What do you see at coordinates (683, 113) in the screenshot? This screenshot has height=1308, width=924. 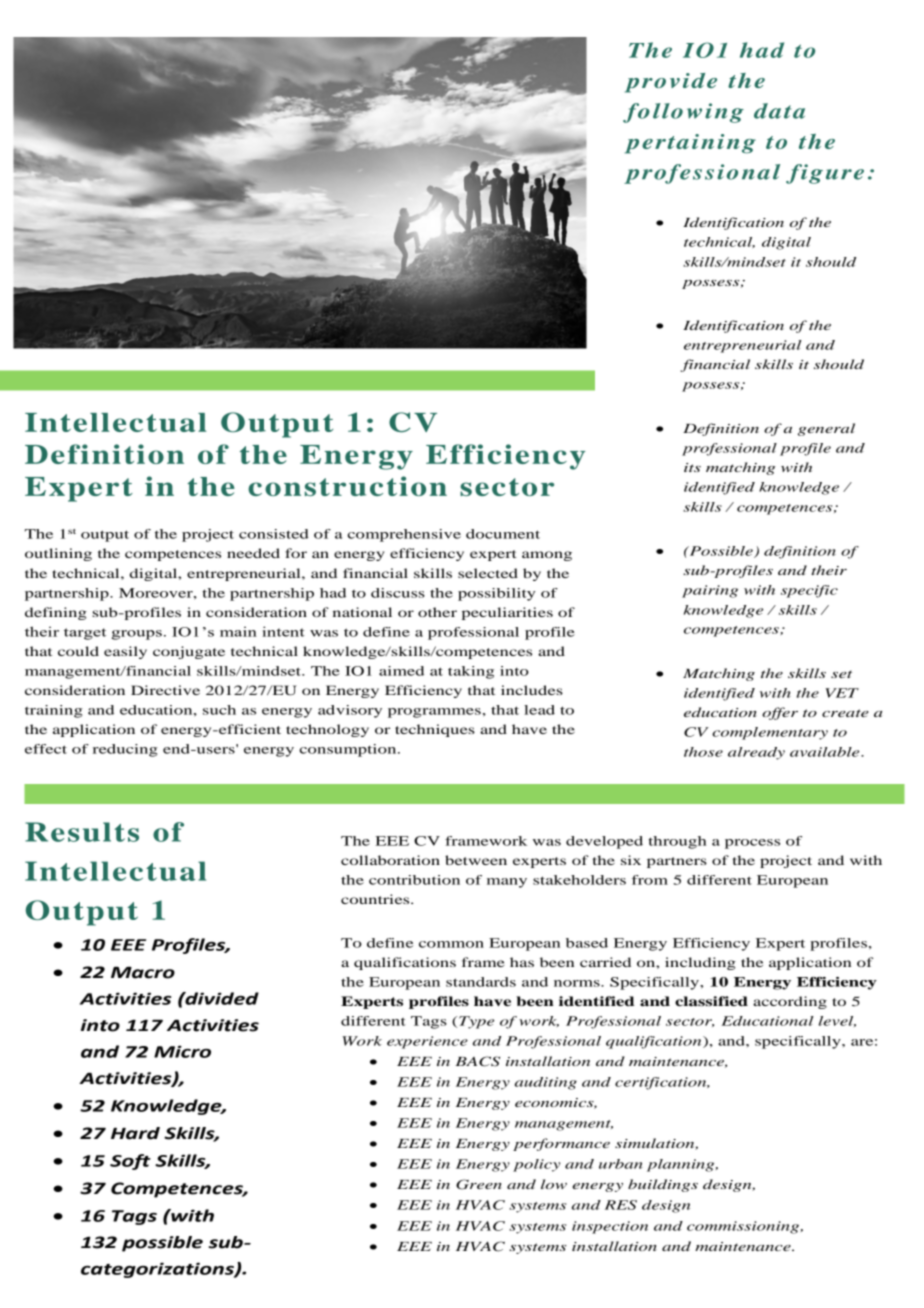 I see `following` at bounding box center [683, 113].
